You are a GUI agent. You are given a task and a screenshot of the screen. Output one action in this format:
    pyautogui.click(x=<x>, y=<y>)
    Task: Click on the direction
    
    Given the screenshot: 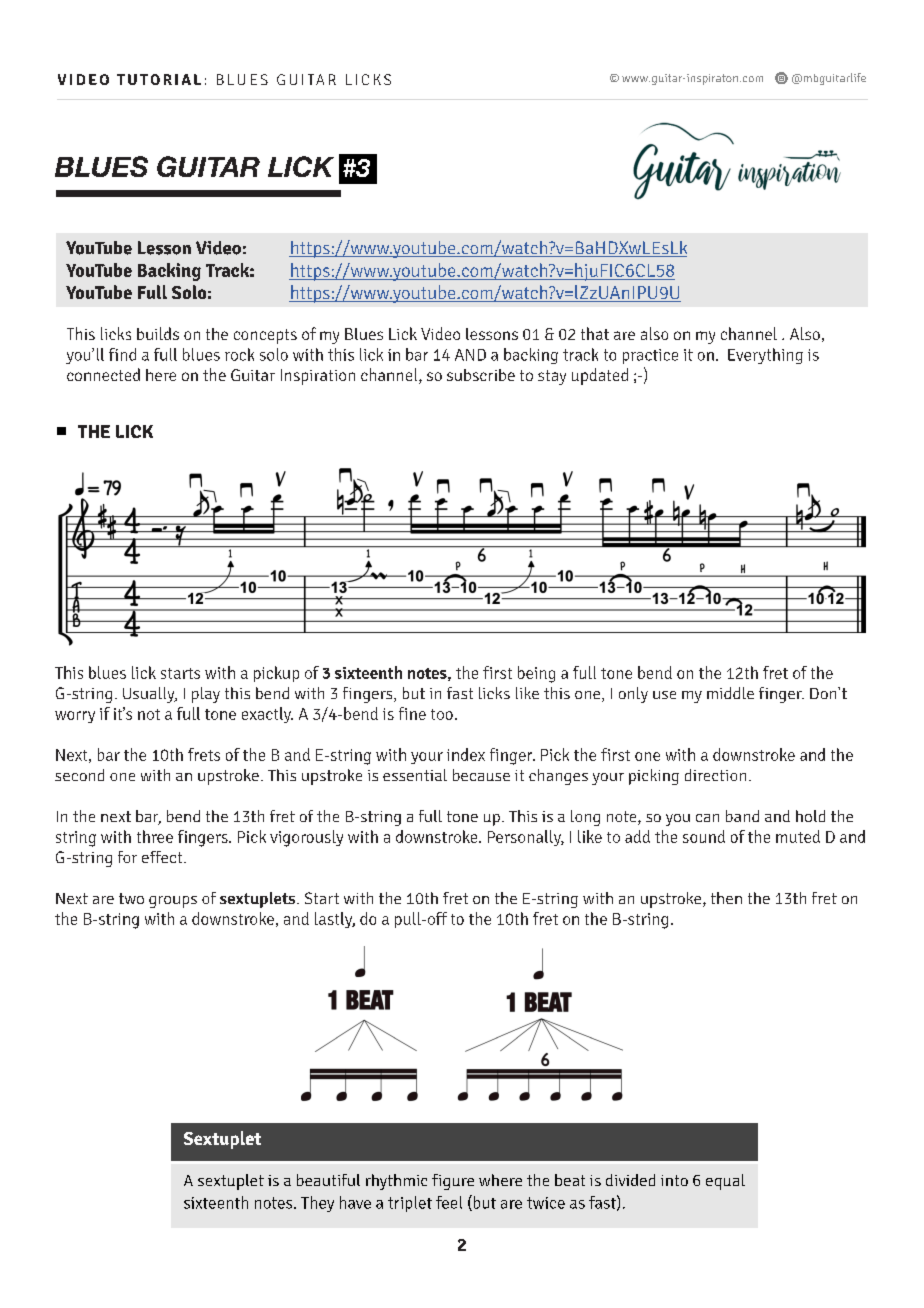 What is the action you would take?
    pyautogui.click(x=715, y=775)
